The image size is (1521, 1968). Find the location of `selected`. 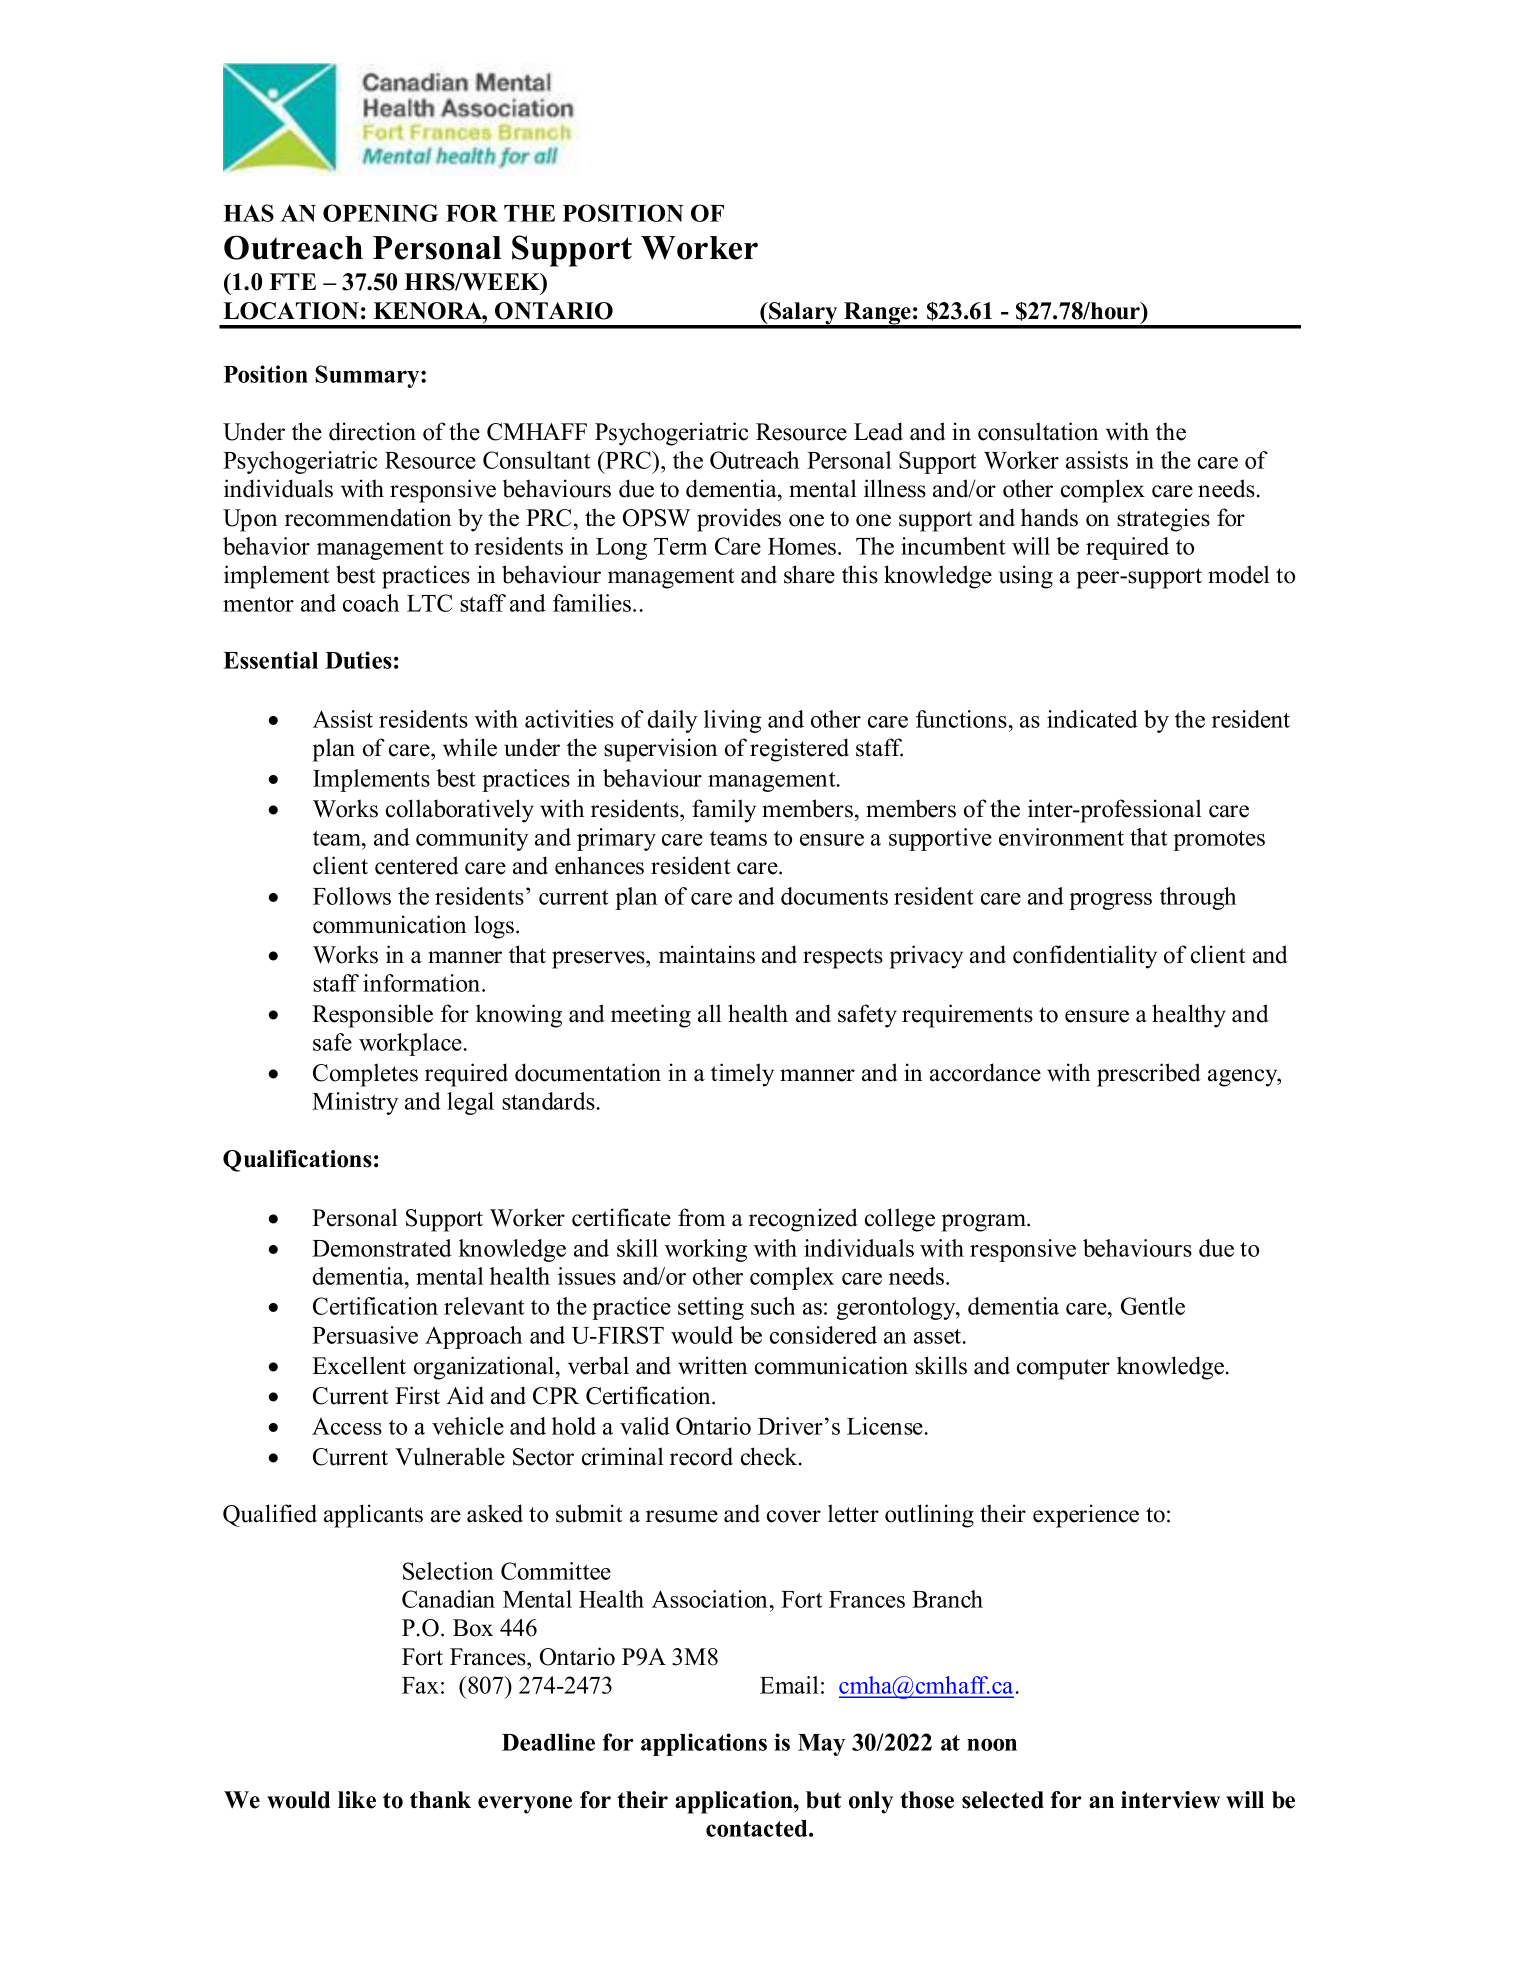

selected is located at coordinates (1003, 1800).
